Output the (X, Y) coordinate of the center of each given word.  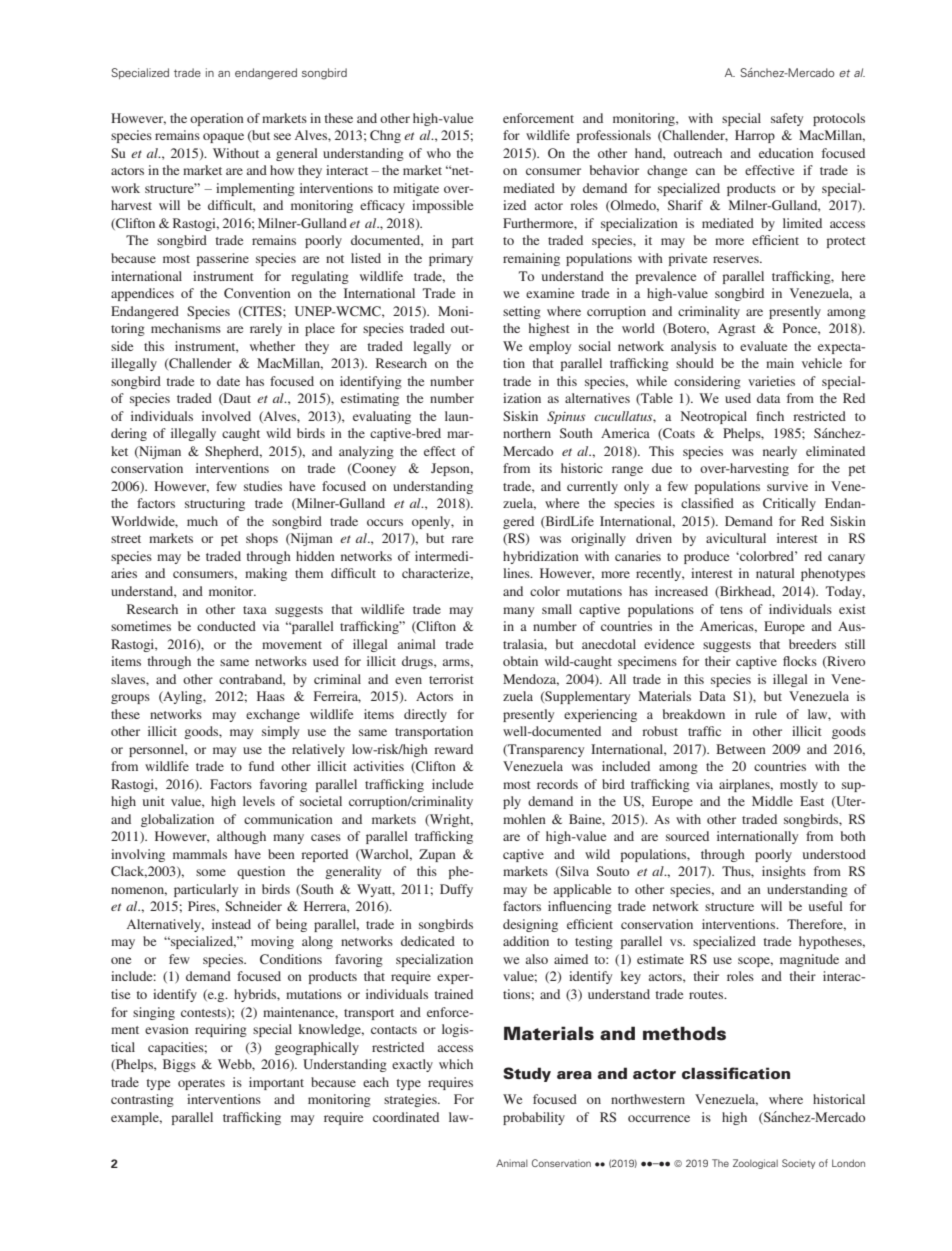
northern (527, 433)
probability (534, 1118)
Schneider (253, 906)
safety (787, 119)
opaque (223, 138)
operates (201, 1084)
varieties (771, 381)
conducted (226, 626)
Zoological (755, 1164)
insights (784, 872)
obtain (520, 661)
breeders (812, 644)
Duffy (456, 890)
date (228, 381)
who (439, 153)
